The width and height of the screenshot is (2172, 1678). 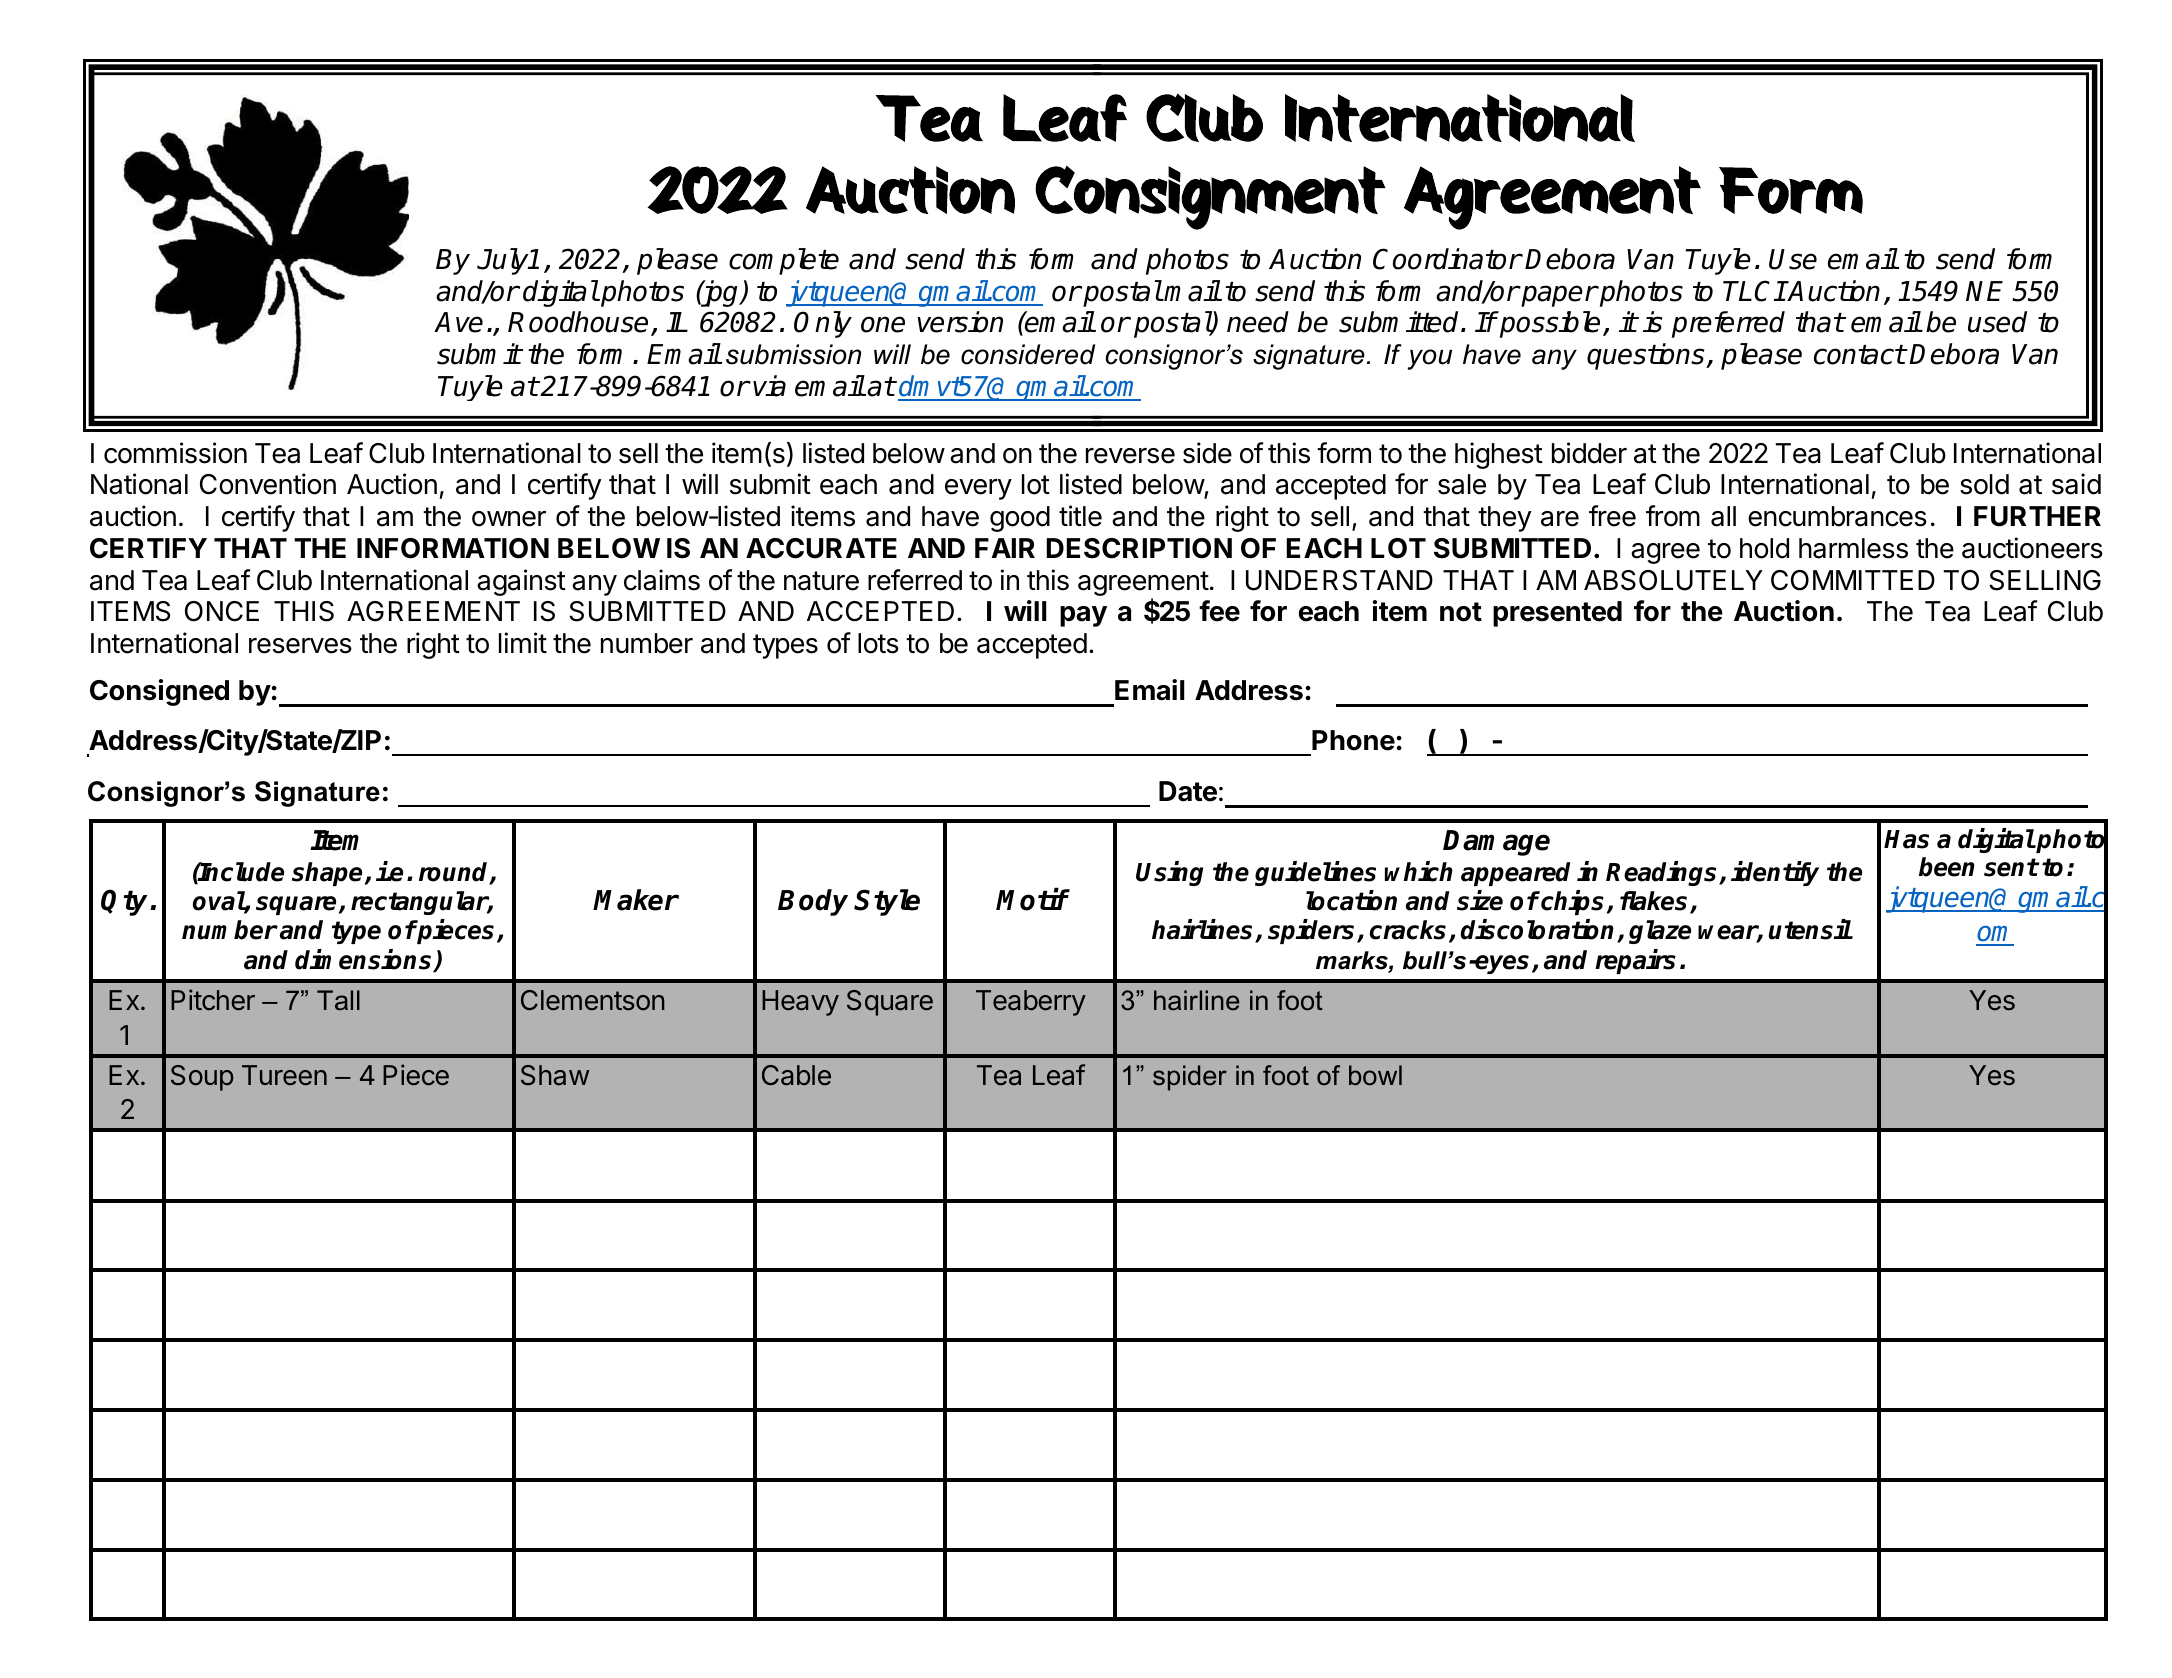 What do you see at coordinates (1558, 296) in the screenshot?
I see `paper` at bounding box center [1558, 296].
